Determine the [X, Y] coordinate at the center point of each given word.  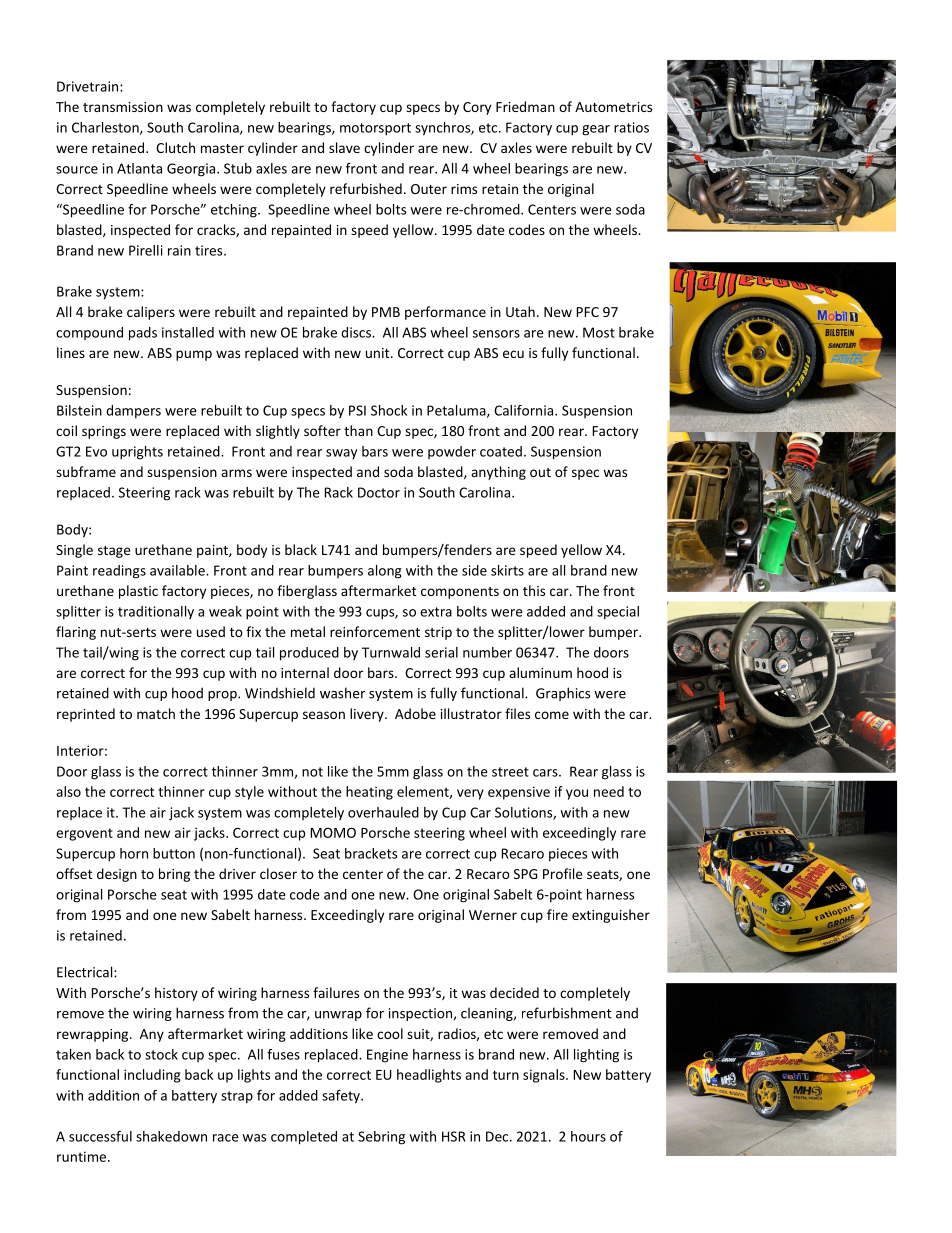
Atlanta [139, 168]
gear [596, 130]
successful [100, 1136]
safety [342, 1097]
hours [588, 1136]
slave [344, 147]
